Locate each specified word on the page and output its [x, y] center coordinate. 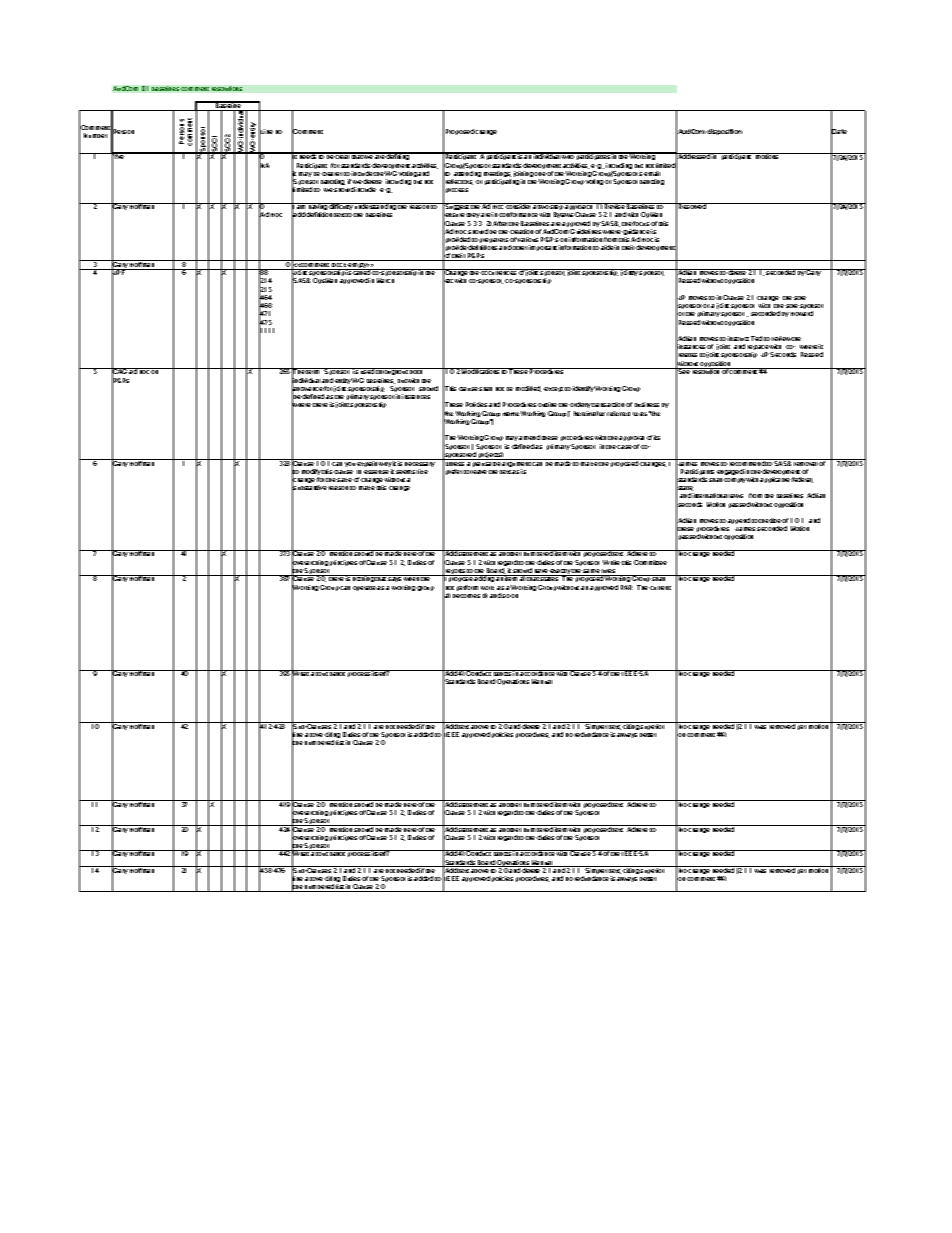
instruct [738, 338]
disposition [724, 132]
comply [735, 480]
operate [364, 588]
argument [516, 464]
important [543, 248]
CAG [120, 373]
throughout [392, 373]
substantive [309, 488]
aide [607, 247]
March [385, 280]
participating [502, 182]
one [540, 174]
